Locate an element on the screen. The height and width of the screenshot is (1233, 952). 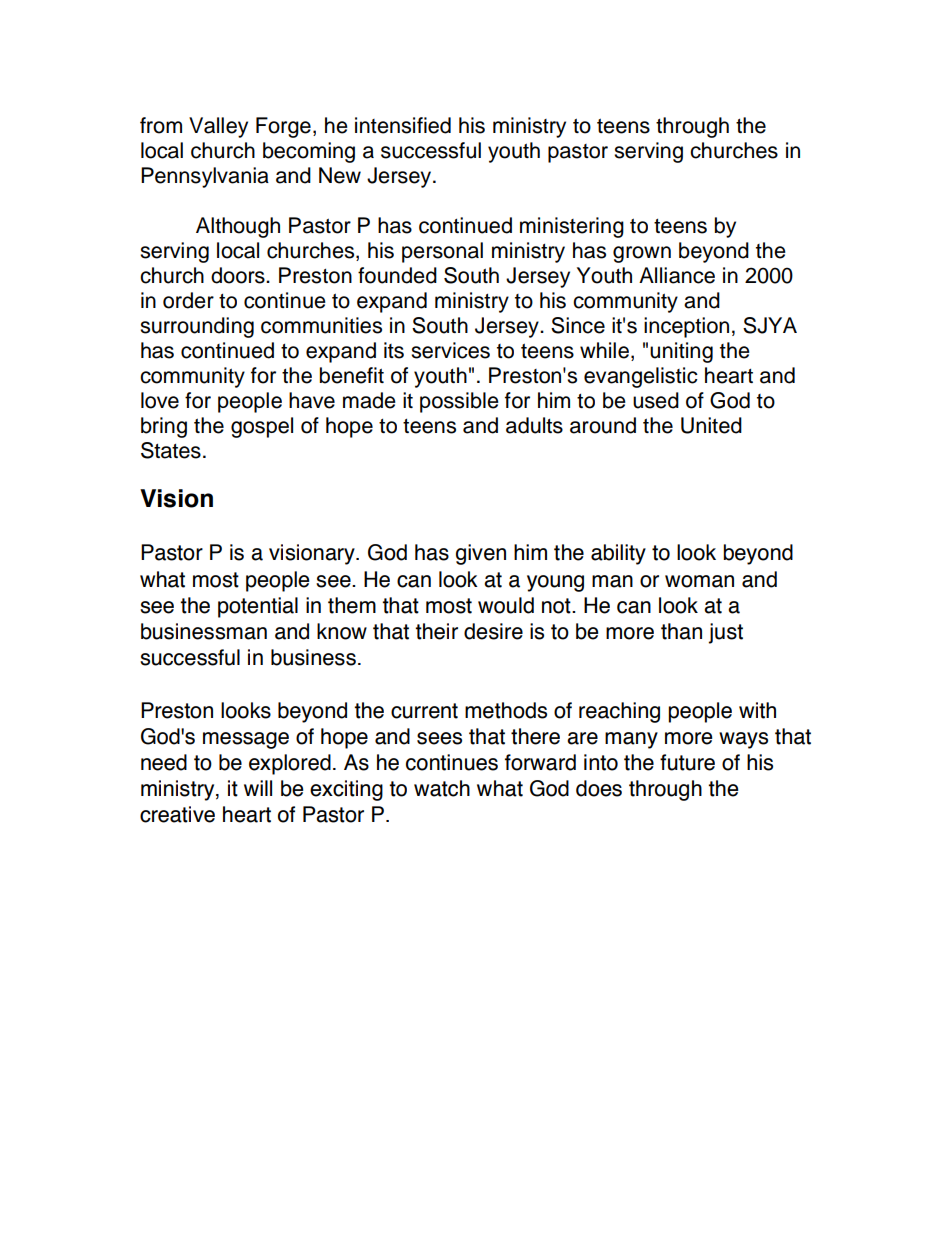
order is located at coordinates (188, 300).
